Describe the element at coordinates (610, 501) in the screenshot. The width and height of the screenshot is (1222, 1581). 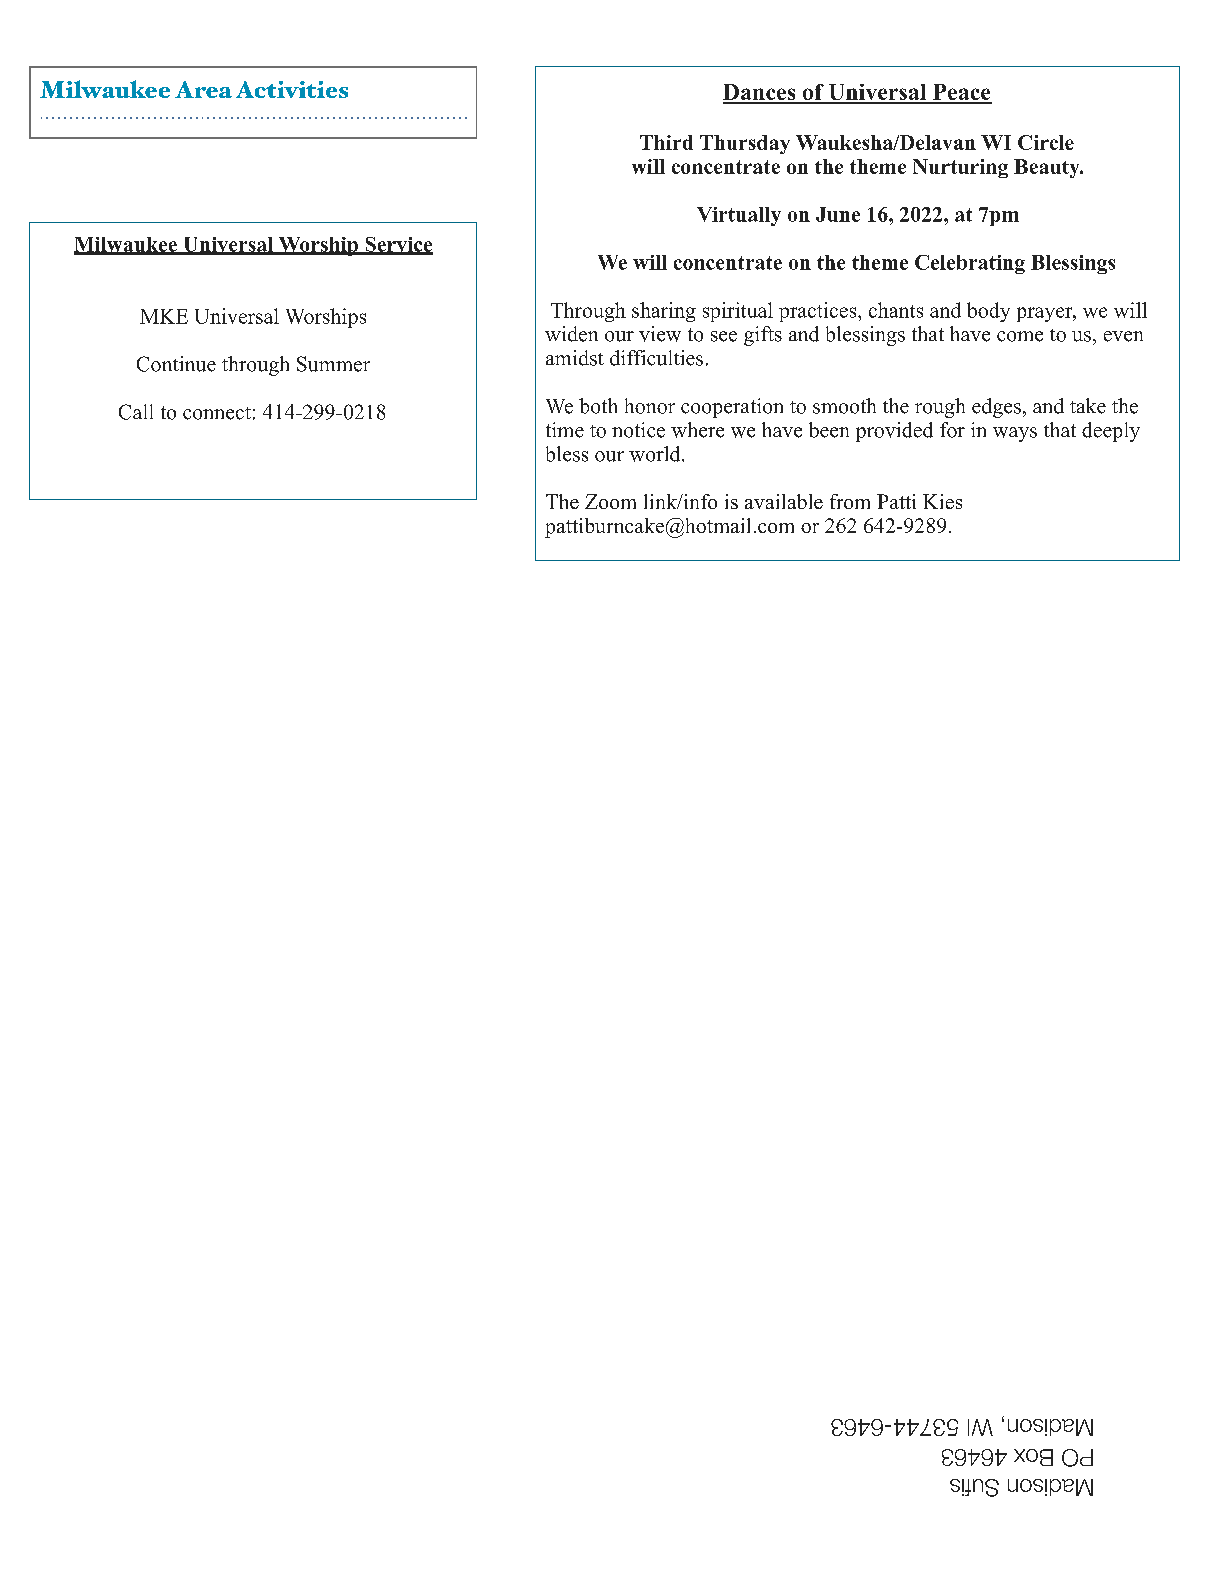
I see `Zoom` at that location.
